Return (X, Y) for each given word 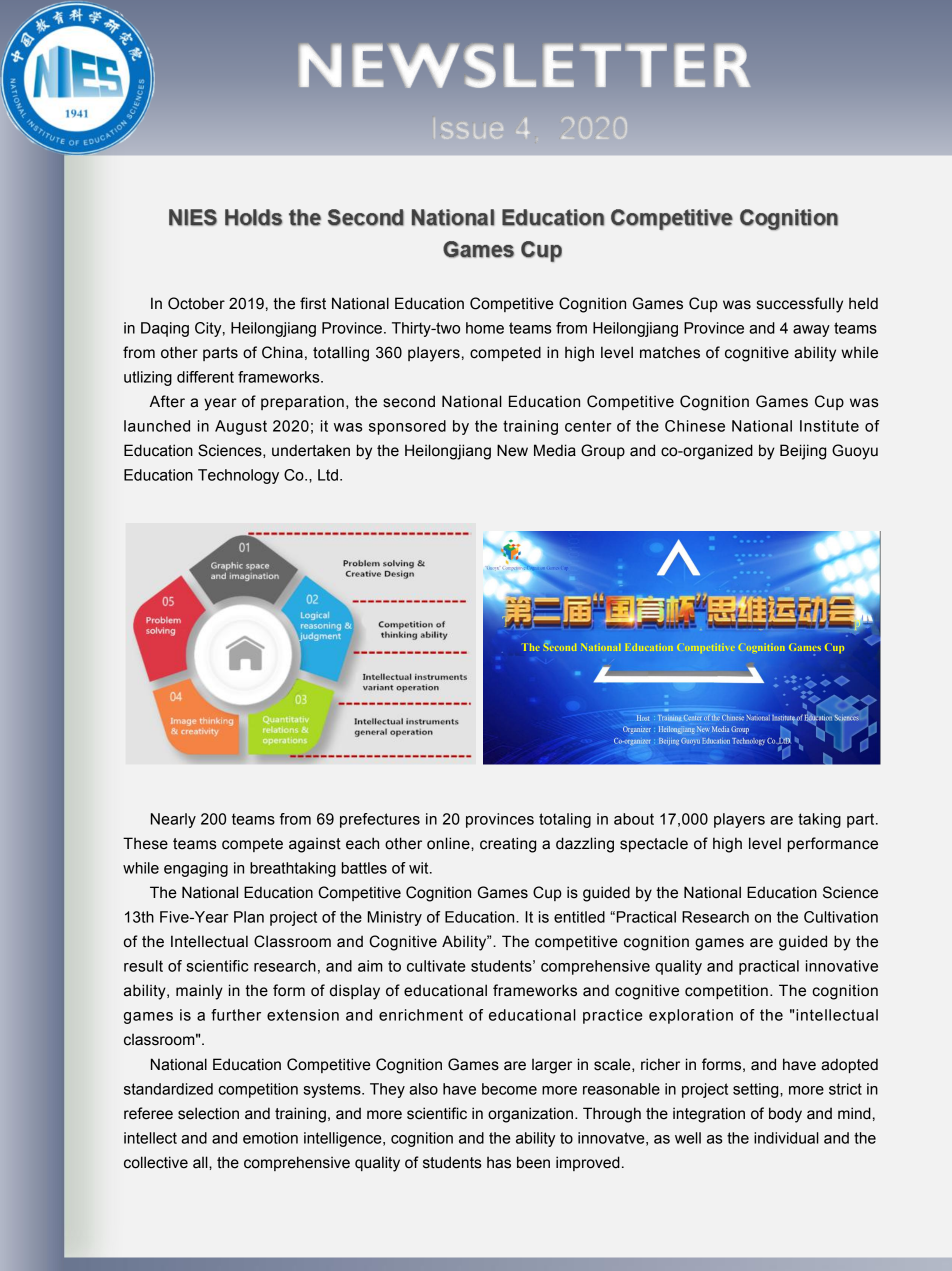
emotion (270, 1138)
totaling (565, 820)
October (196, 303)
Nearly (173, 820)
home (485, 328)
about (634, 819)
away (811, 331)
